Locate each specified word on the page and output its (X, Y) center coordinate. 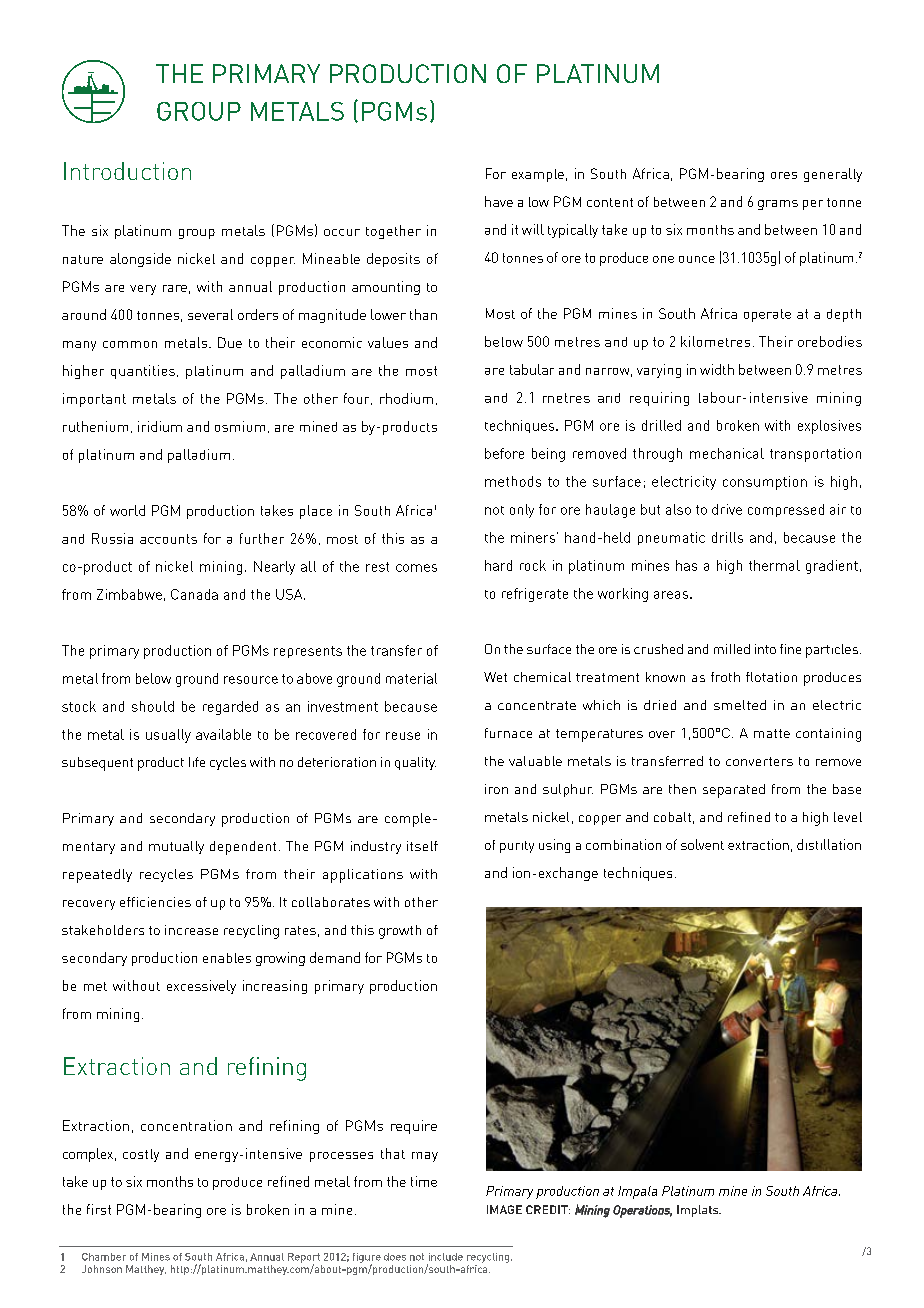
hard (498, 565)
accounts (168, 539)
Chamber (104, 1257)
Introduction (127, 171)
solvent (702, 844)
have (499, 201)
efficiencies (155, 902)
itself (422, 846)
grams (778, 205)
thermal (774, 565)
